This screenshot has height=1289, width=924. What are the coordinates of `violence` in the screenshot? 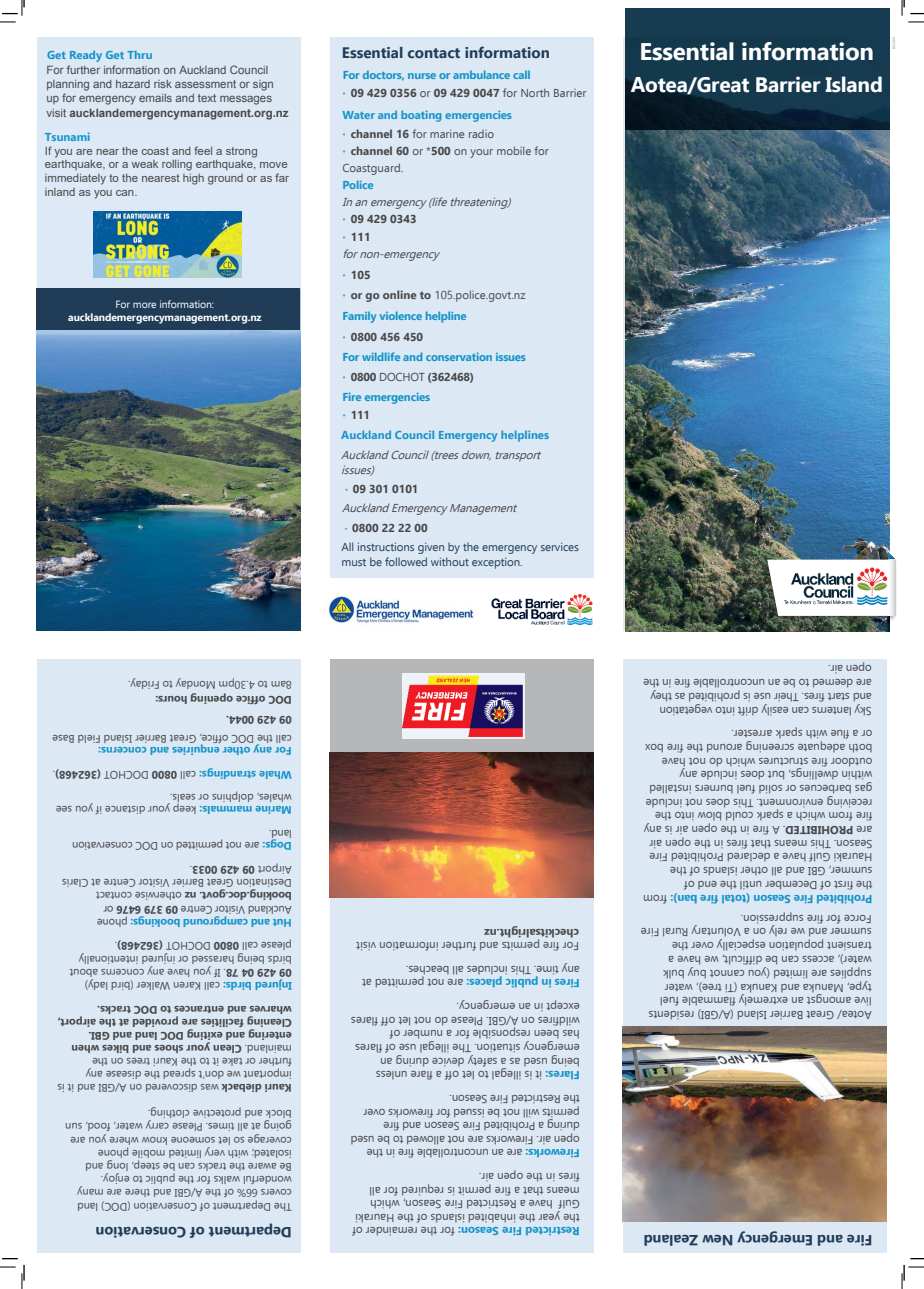 It's located at (401, 315).
